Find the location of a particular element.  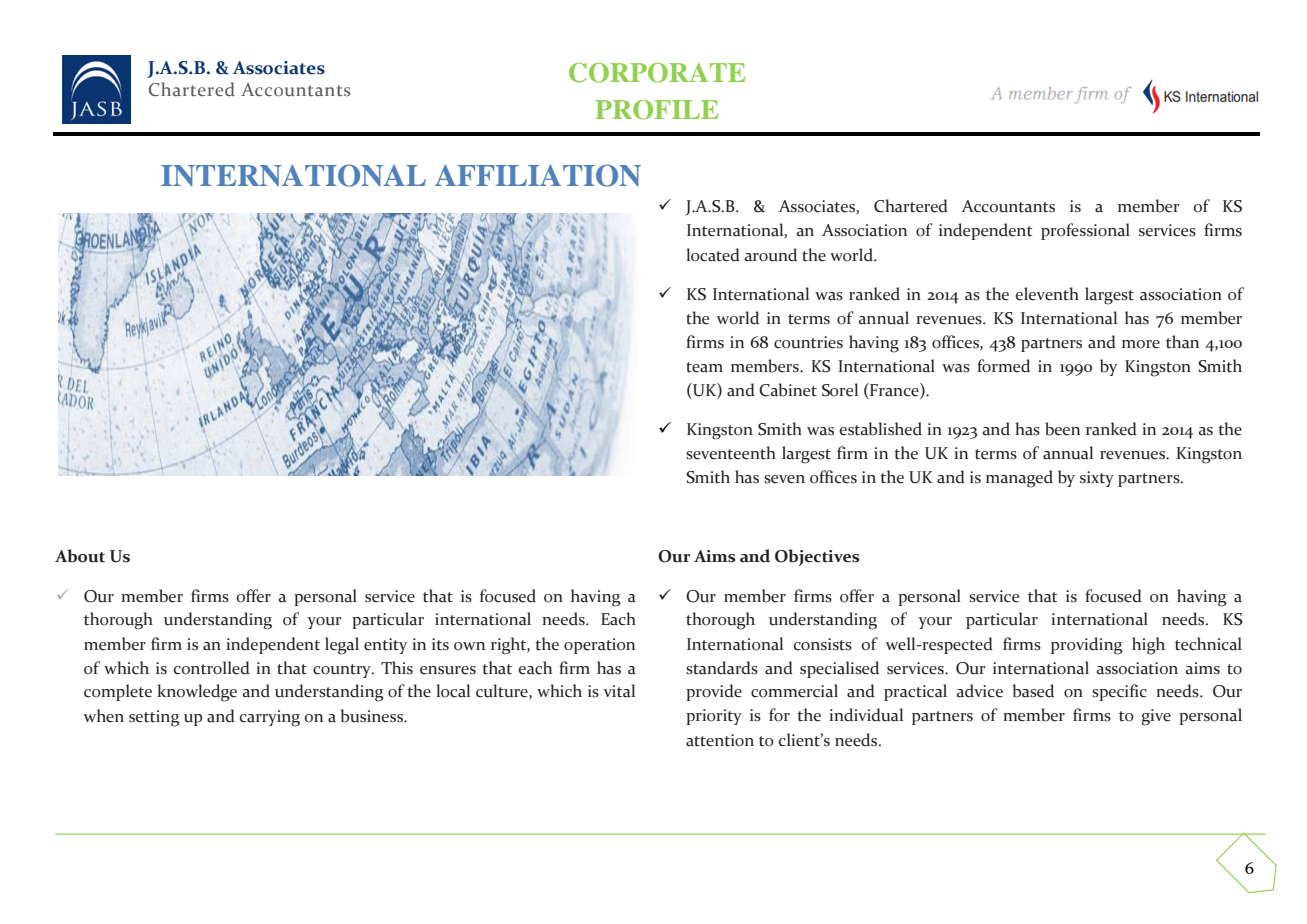

around is located at coordinates (771, 255).
